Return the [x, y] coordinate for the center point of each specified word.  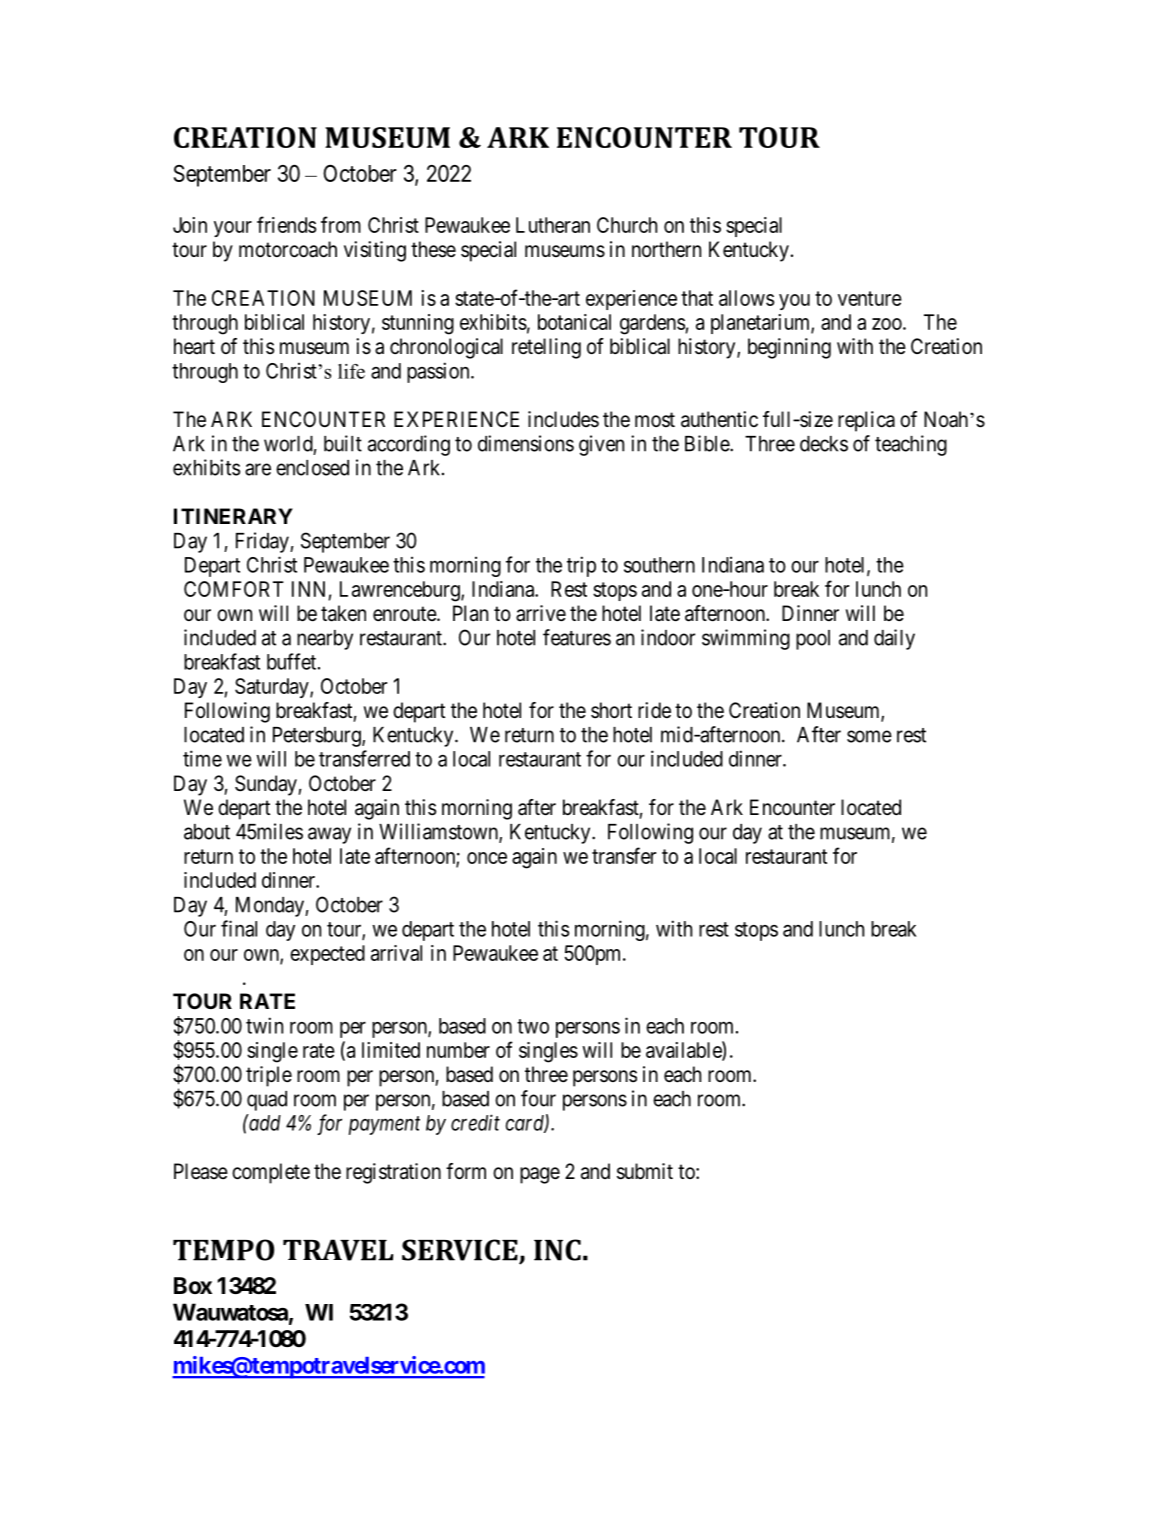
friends [286, 224]
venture [870, 298]
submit [645, 1171]
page [540, 1175]
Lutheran [553, 225]
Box [193, 1285]
